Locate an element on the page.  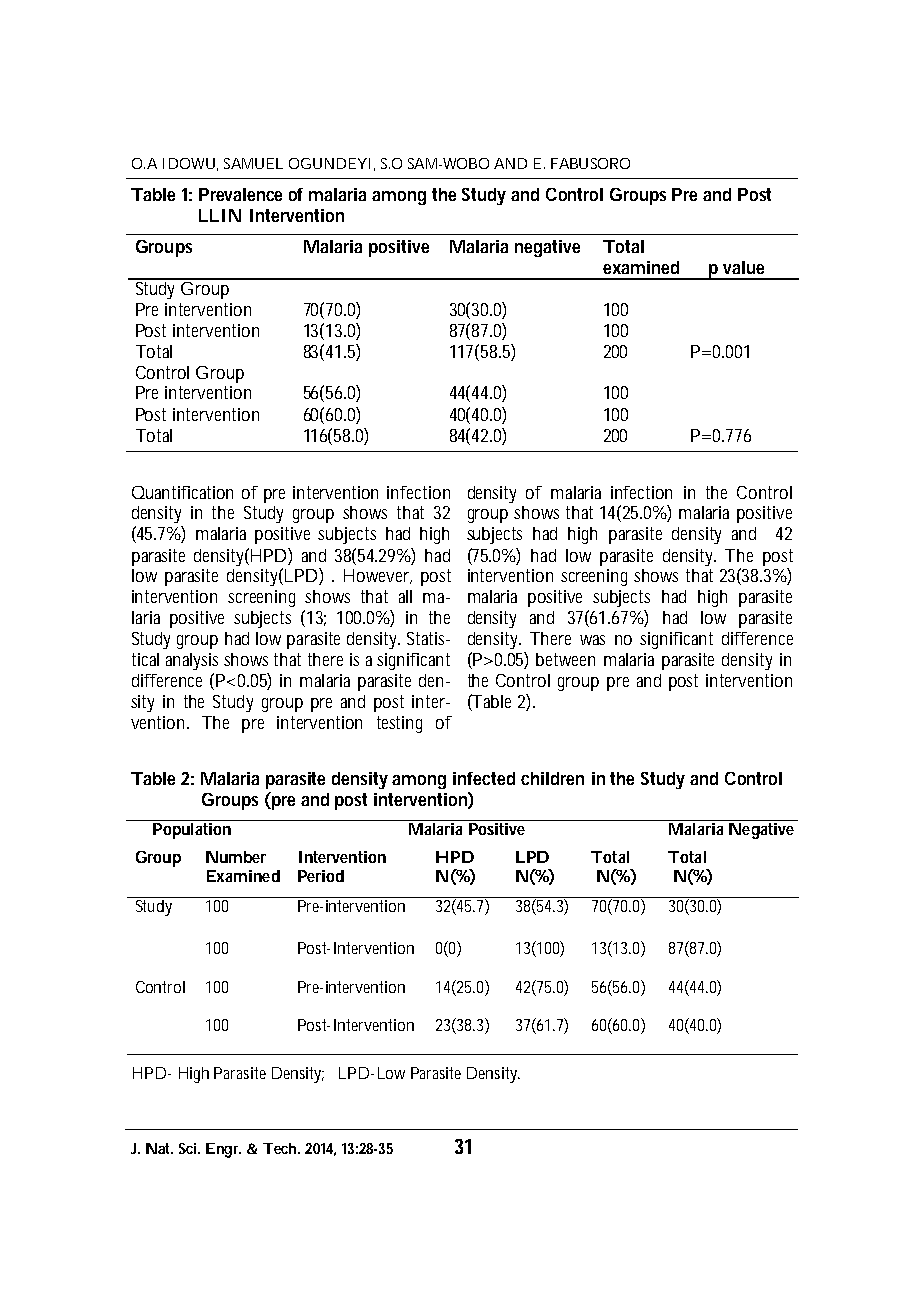
SAMUEL is located at coordinates (253, 163).
